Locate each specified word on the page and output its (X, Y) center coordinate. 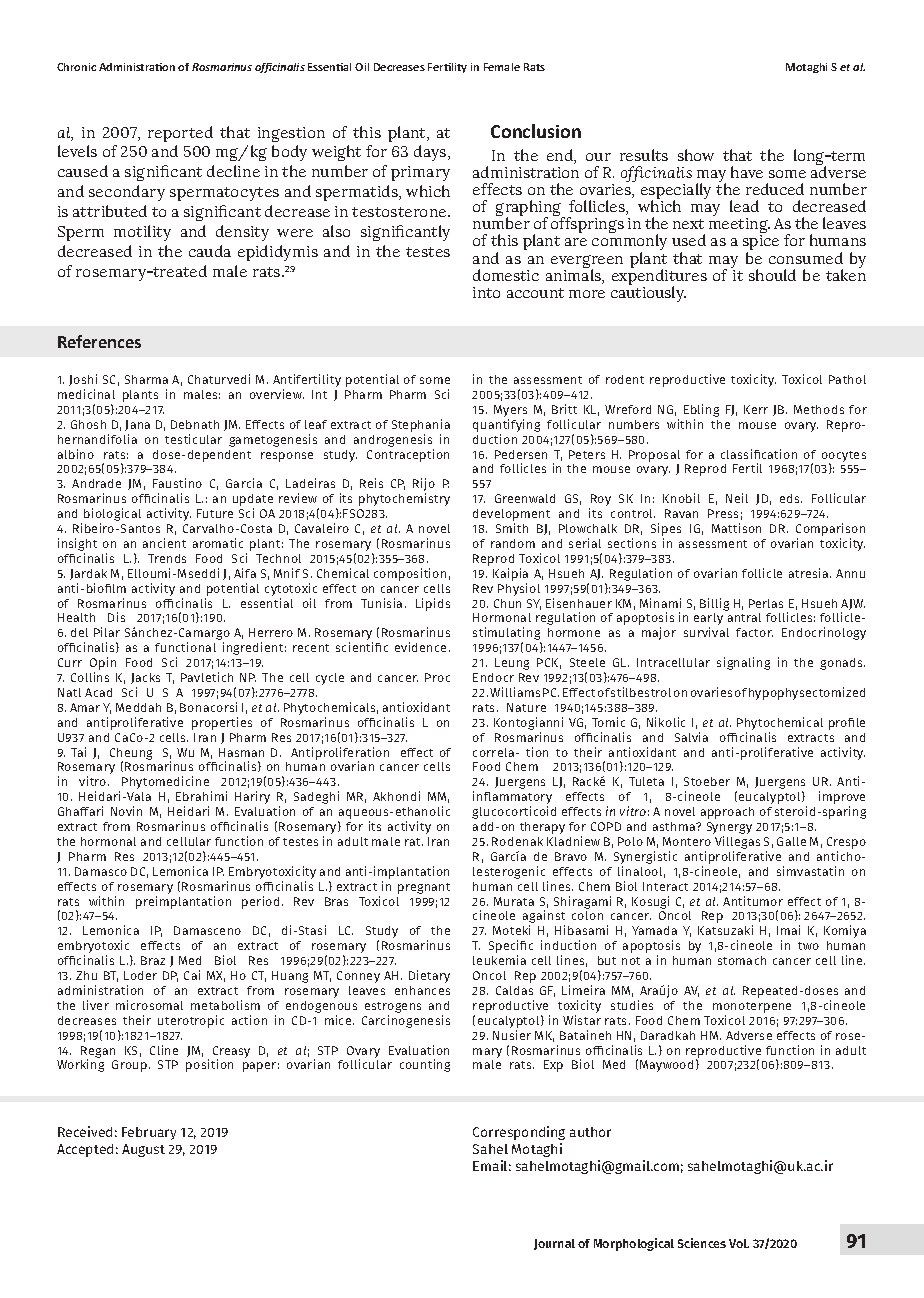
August (143, 1150)
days (431, 153)
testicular (193, 439)
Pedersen (521, 454)
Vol (739, 1243)
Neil (737, 498)
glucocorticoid (514, 812)
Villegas (737, 844)
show (696, 155)
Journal (554, 1244)
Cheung (131, 755)
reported (180, 134)
